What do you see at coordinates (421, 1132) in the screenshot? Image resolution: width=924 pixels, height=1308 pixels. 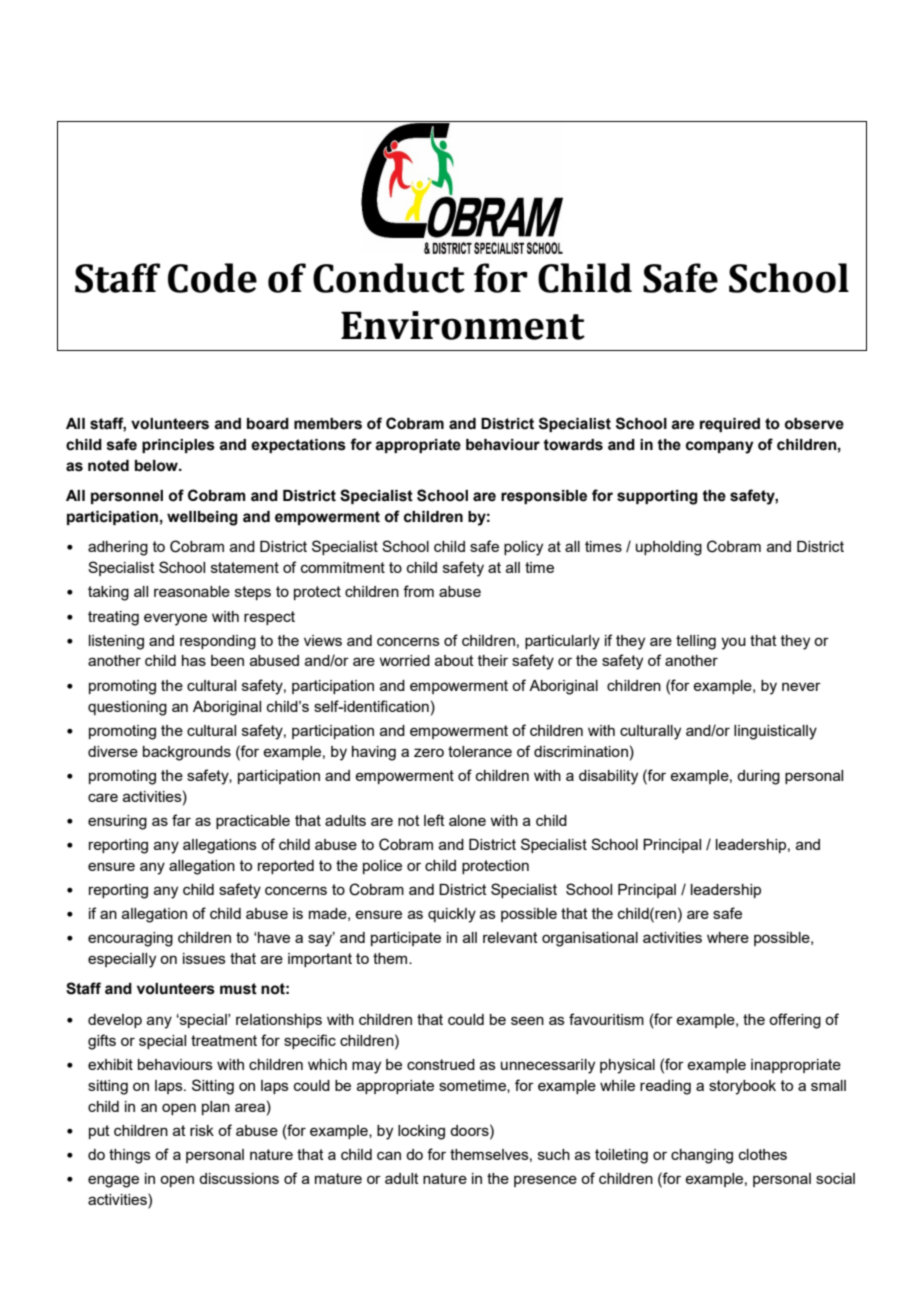 I see `locking` at bounding box center [421, 1132].
